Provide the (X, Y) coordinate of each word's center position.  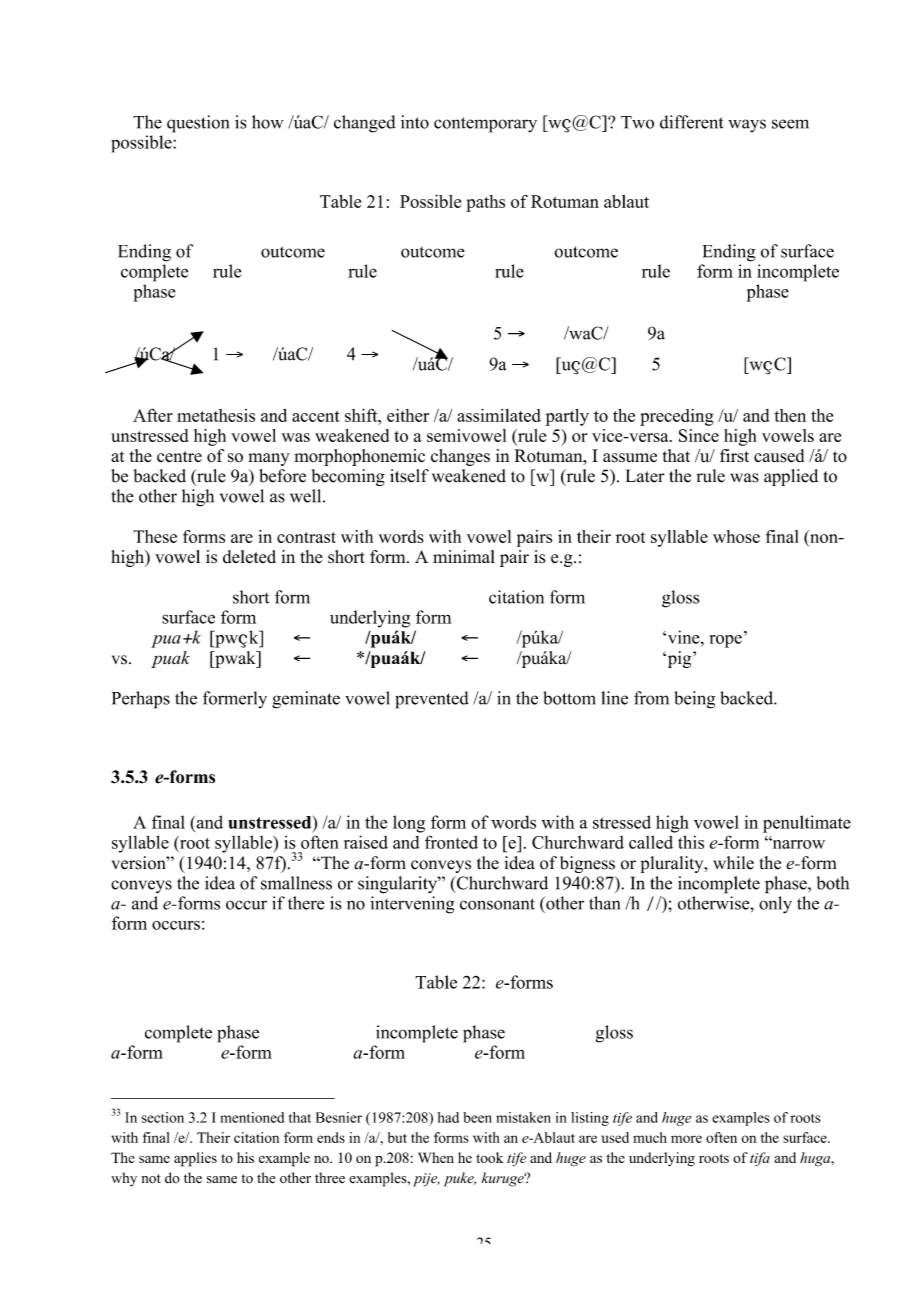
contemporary (485, 125)
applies (195, 1159)
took (489, 1157)
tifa (760, 1159)
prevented (432, 700)
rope (726, 641)
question (198, 124)
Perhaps (141, 700)
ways (747, 126)
